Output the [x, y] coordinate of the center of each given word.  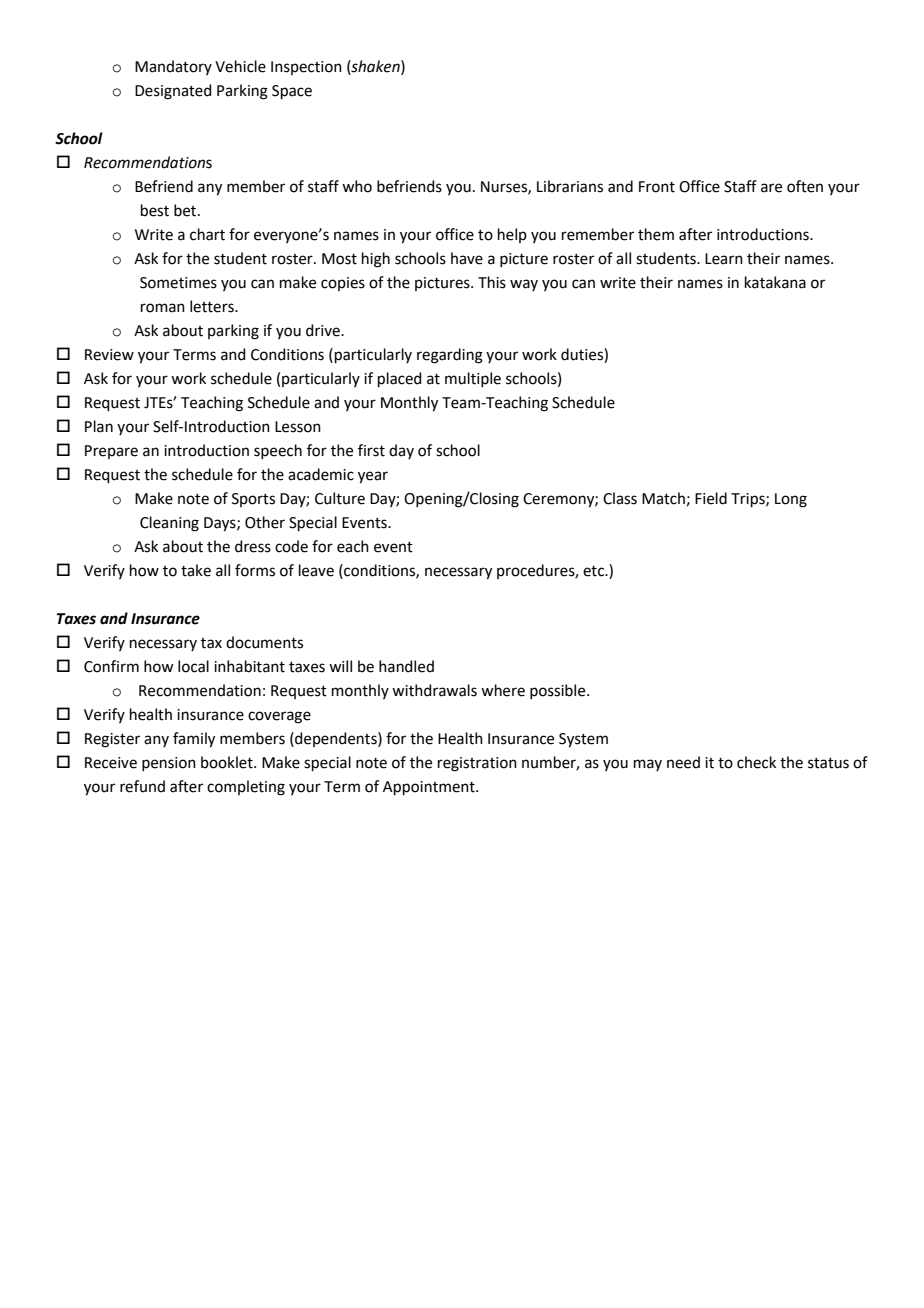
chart [207, 234]
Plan [99, 426]
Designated [173, 92]
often [805, 186]
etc [595, 571]
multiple [473, 379]
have [467, 258]
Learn [724, 259]
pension [169, 764]
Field [711, 498]
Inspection [306, 68]
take [196, 570]
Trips [749, 500]
